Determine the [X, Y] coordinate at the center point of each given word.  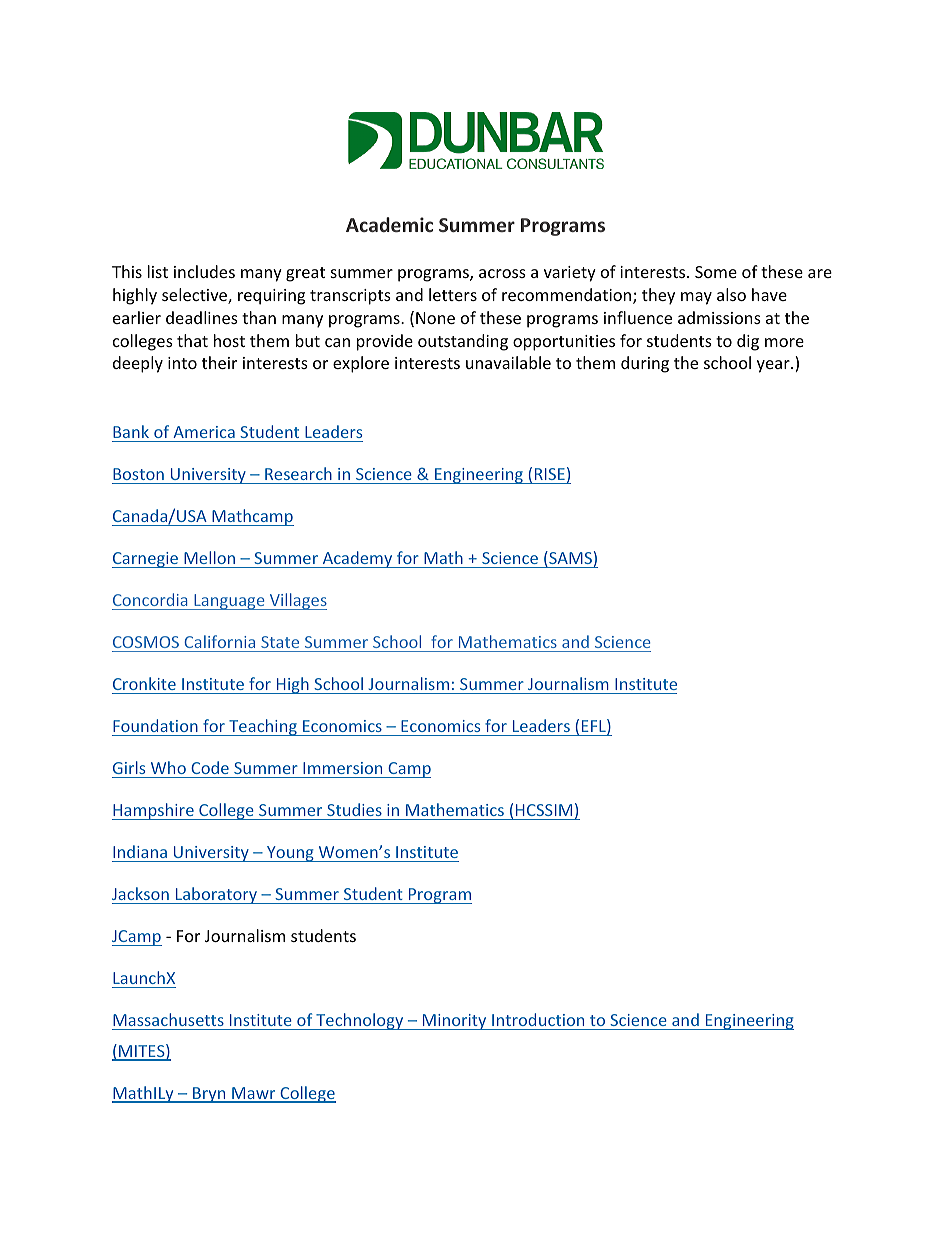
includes [204, 271]
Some [716, 272]
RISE [550, 474]
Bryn [209, 1095]
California [219, 641]
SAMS [569, 559]
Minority [454, 1022]
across [502, 273]
